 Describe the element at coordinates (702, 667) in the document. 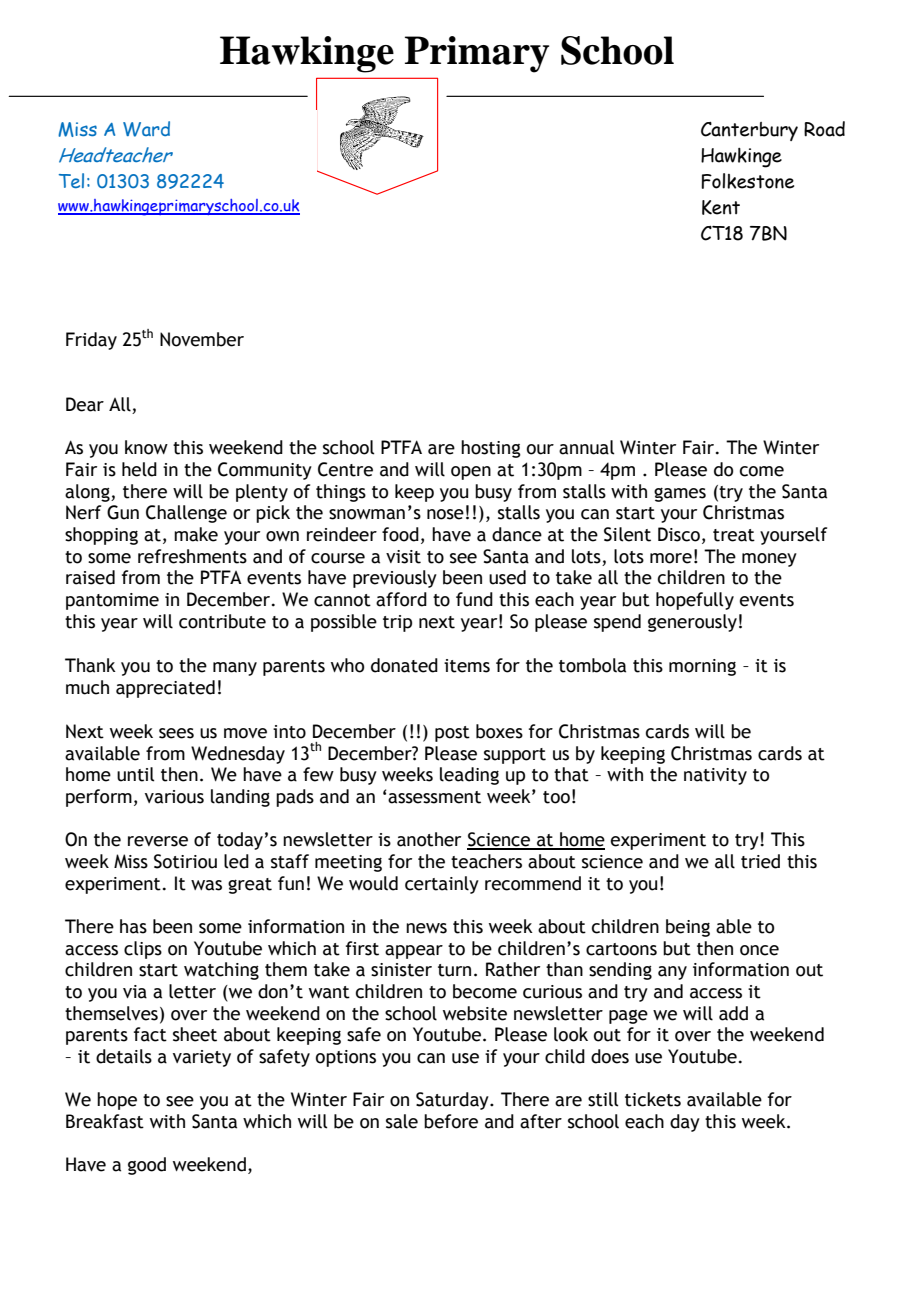

I see `morning` at that location.
